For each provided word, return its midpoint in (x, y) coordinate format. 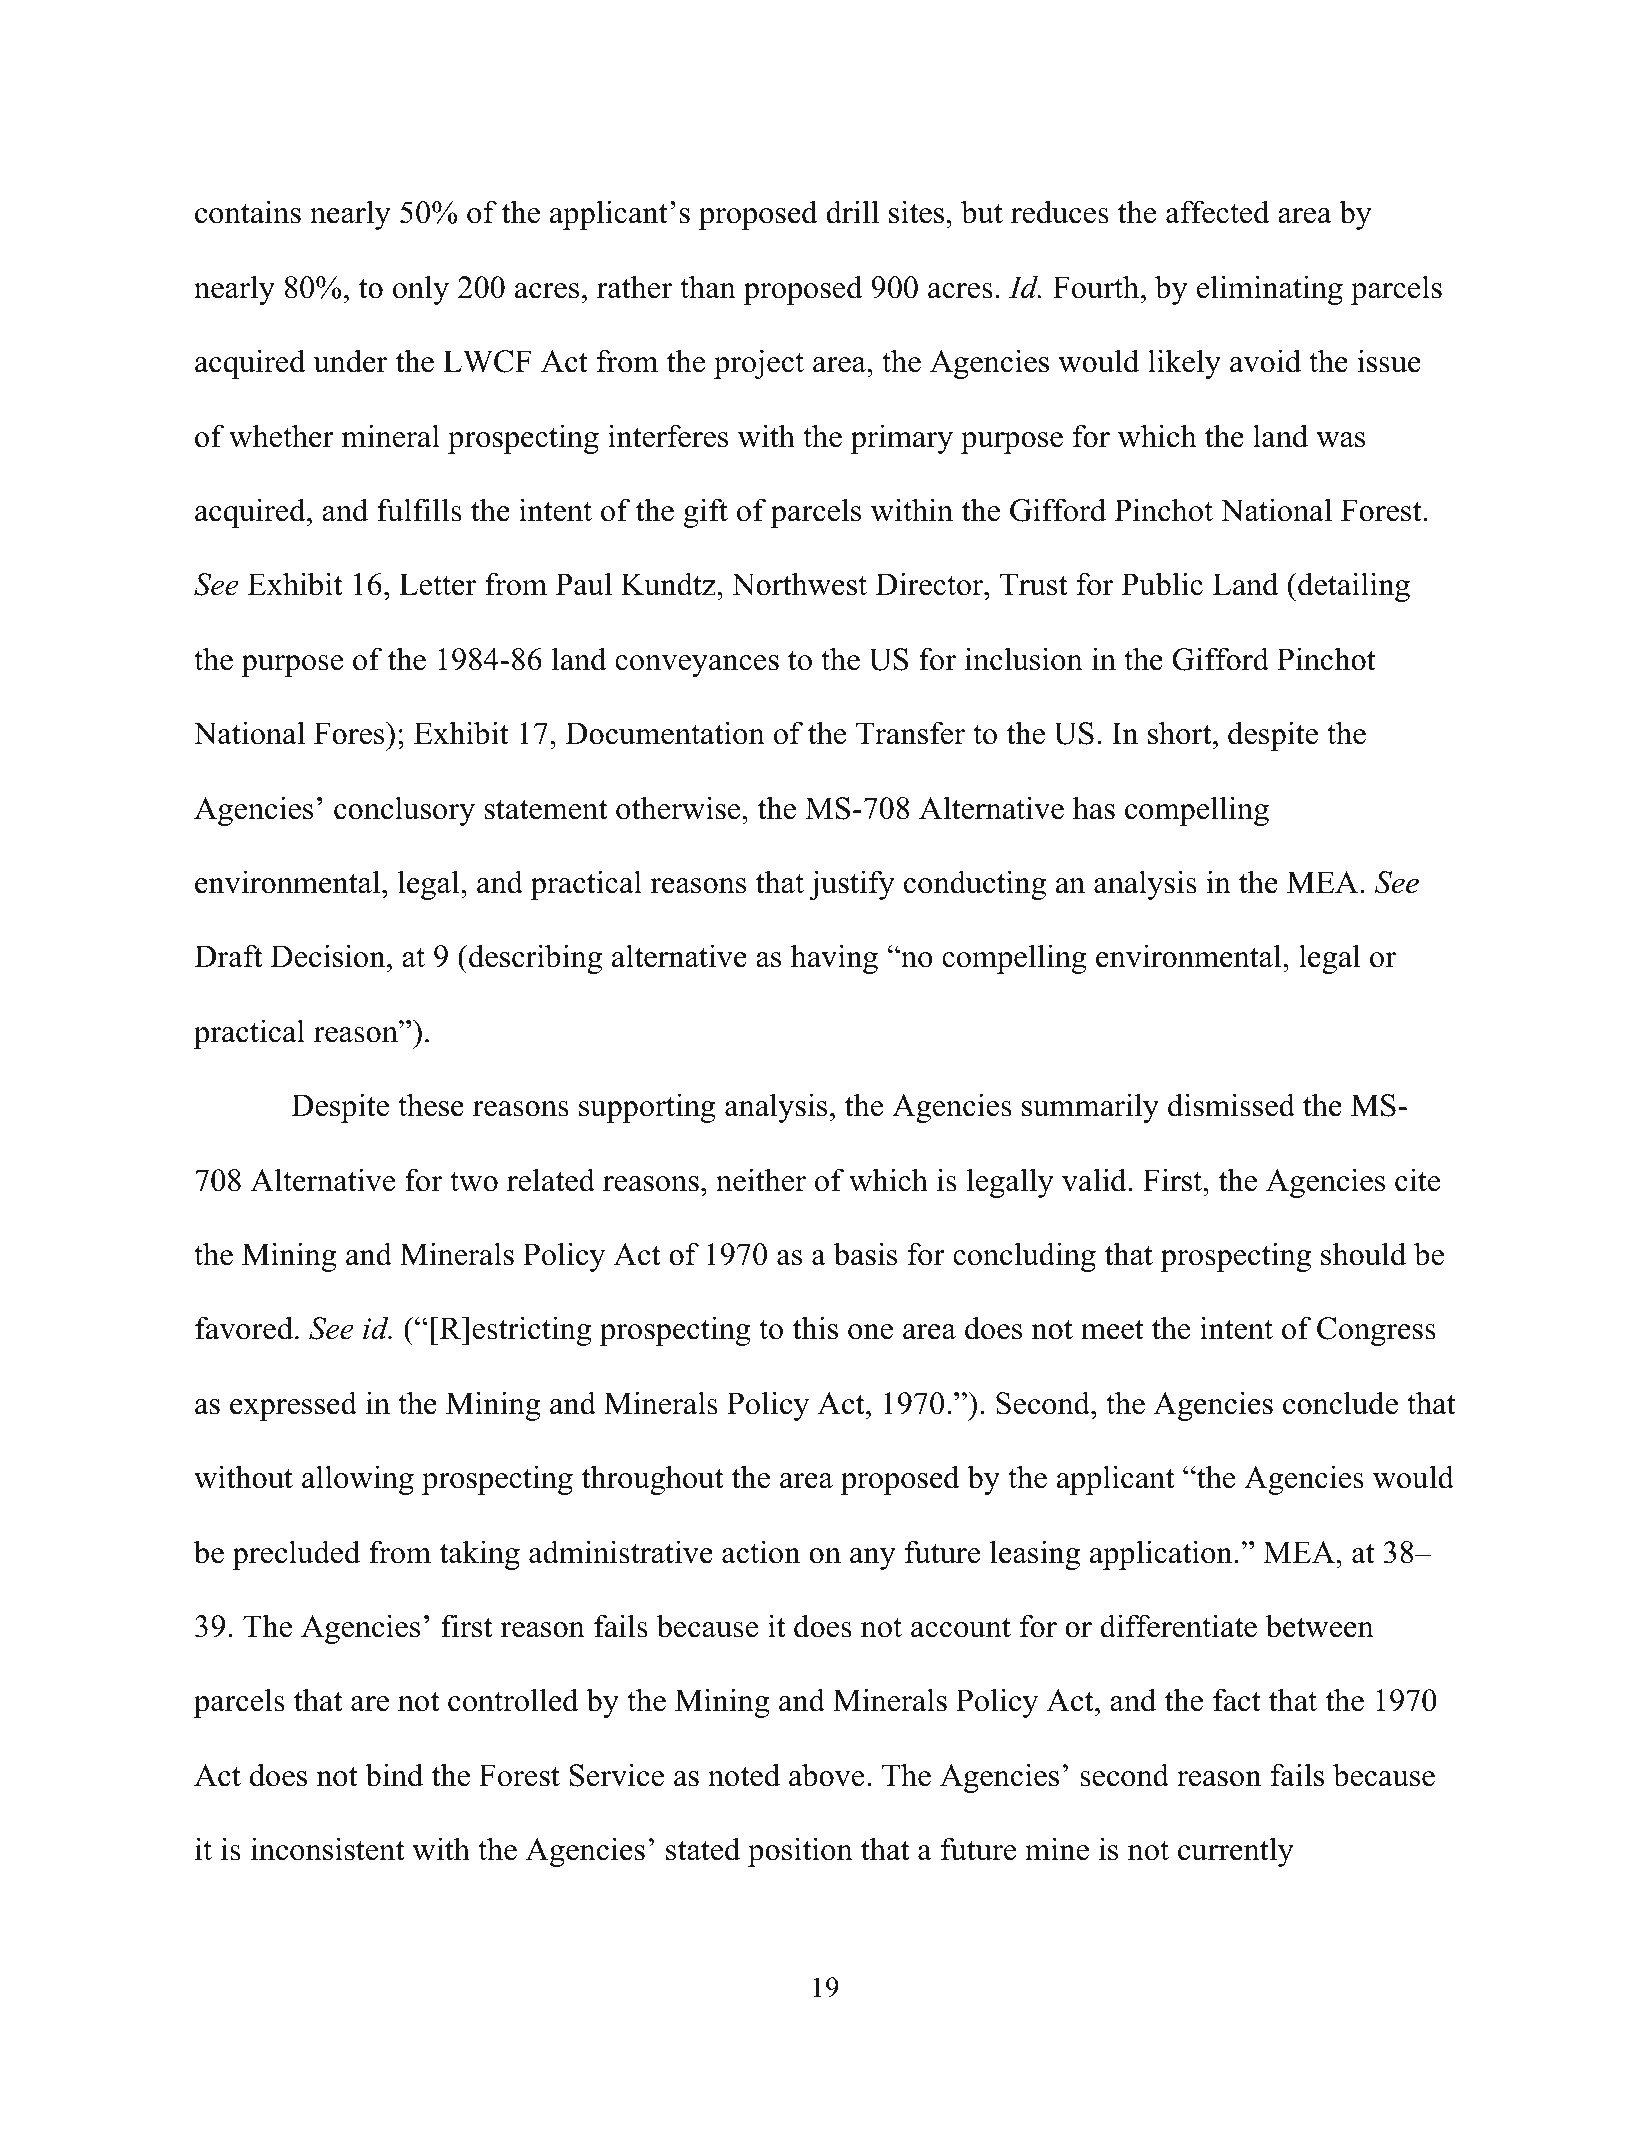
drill (852, 212)
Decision (329, 956)
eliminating (1270, 290)
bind (394, 1775)
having (834, 959)
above (826, 1775)
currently (1236, 1852)
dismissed (1231, 1105)
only (421, 290)
